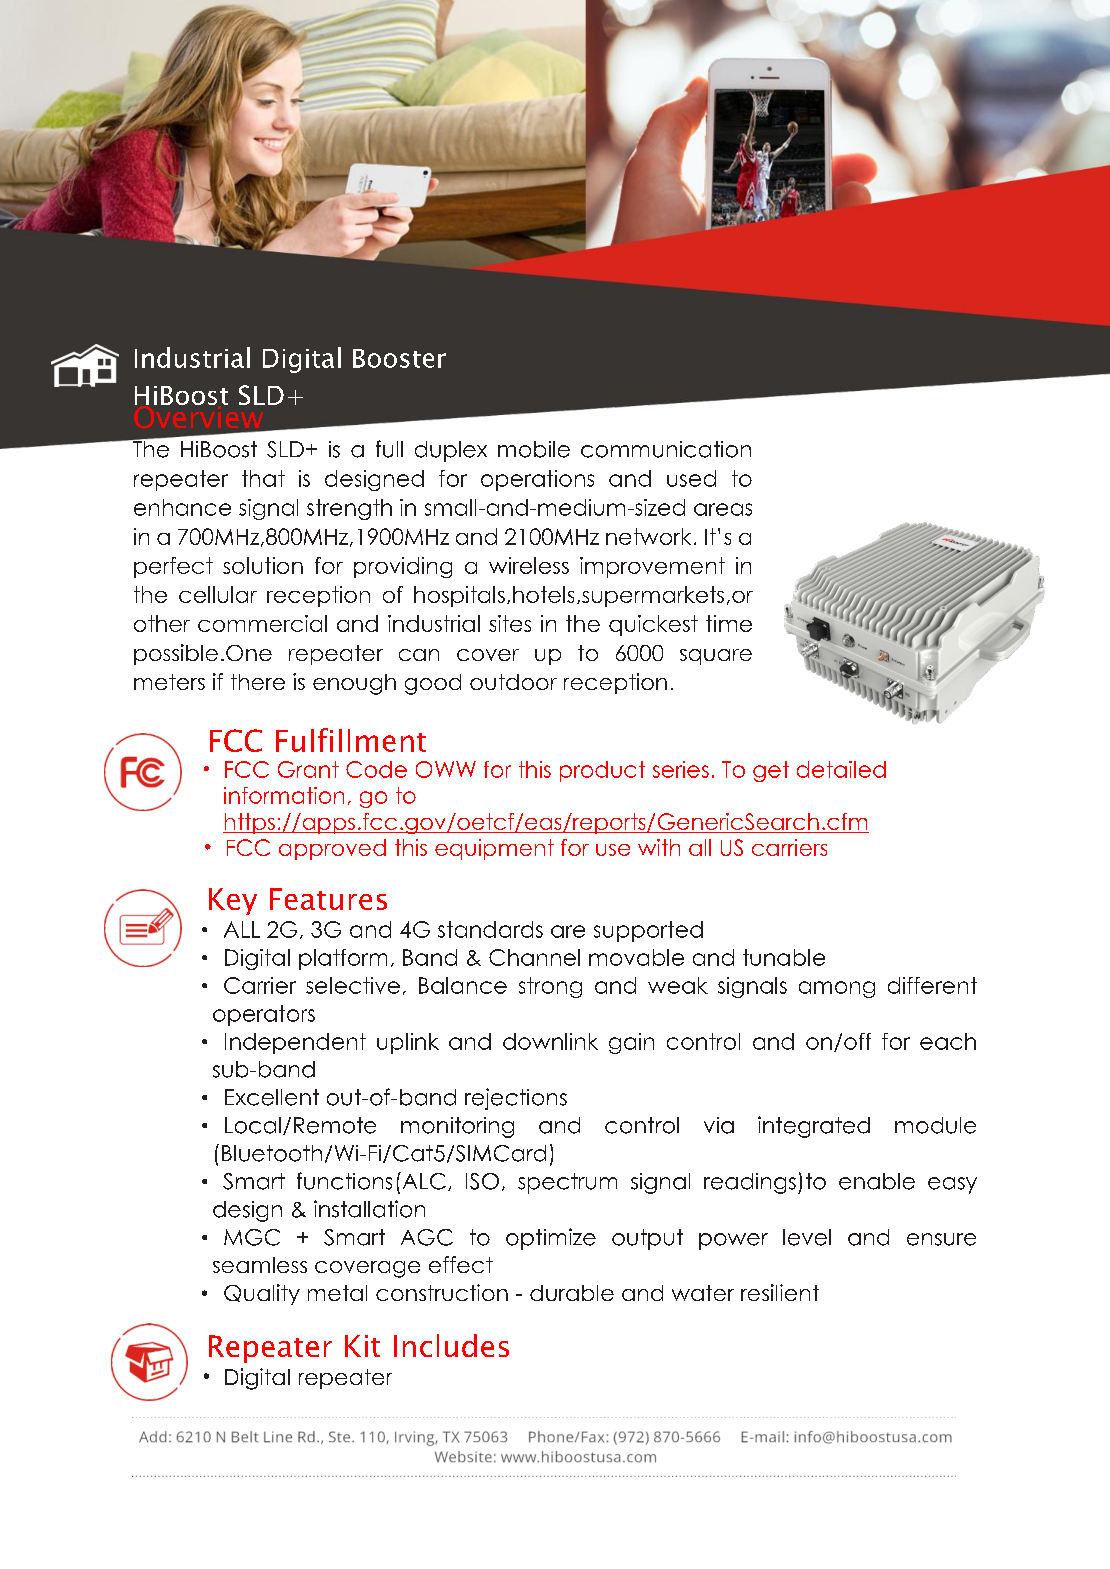 Image resolution: width=1110 pixels, height=1569 pixels. Describe the element at coordinates (262, 1294) in the image. I see `Quality` at that location.
